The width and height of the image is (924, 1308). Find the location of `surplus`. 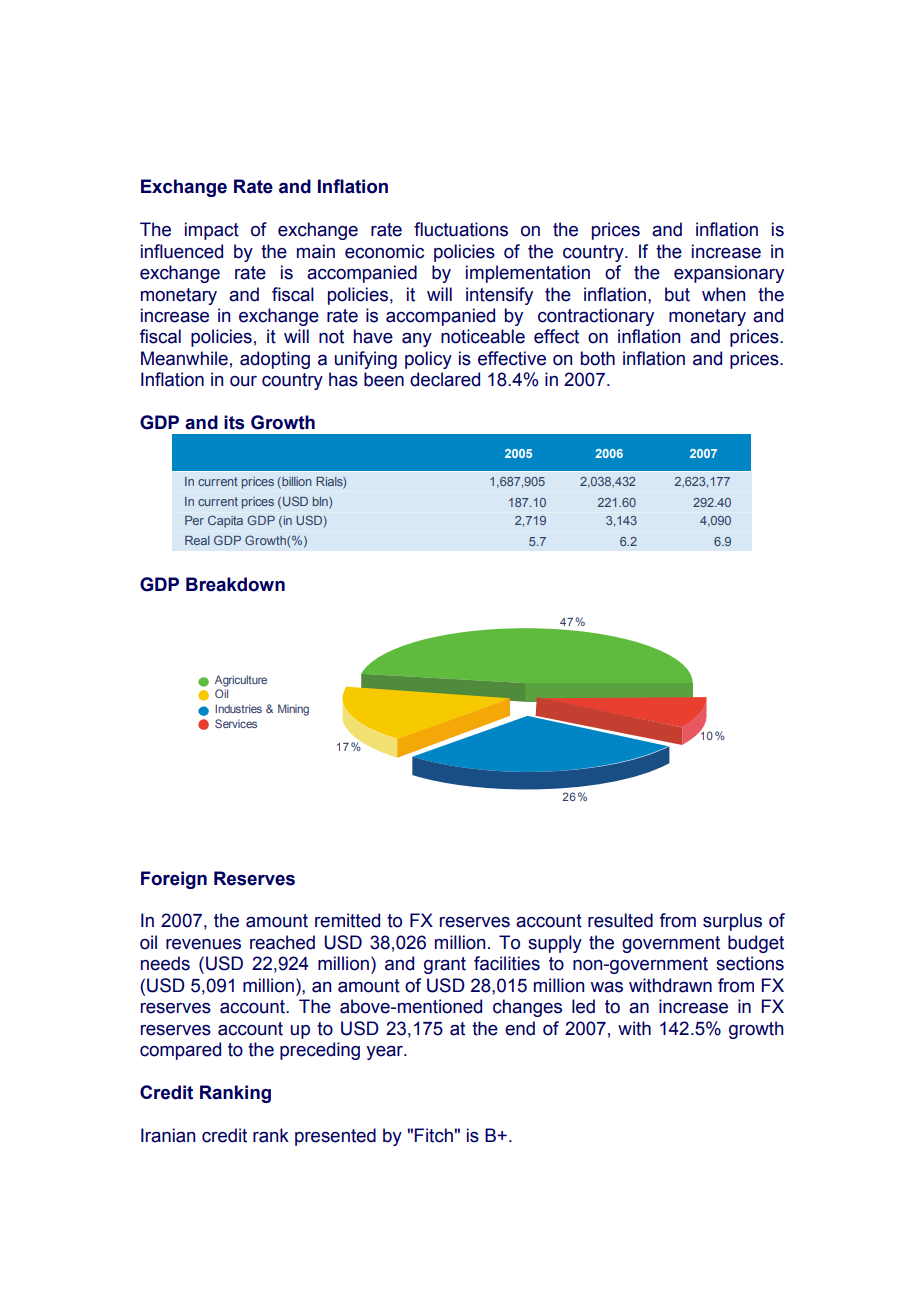

surplus is located at coordinates (732, 922).
